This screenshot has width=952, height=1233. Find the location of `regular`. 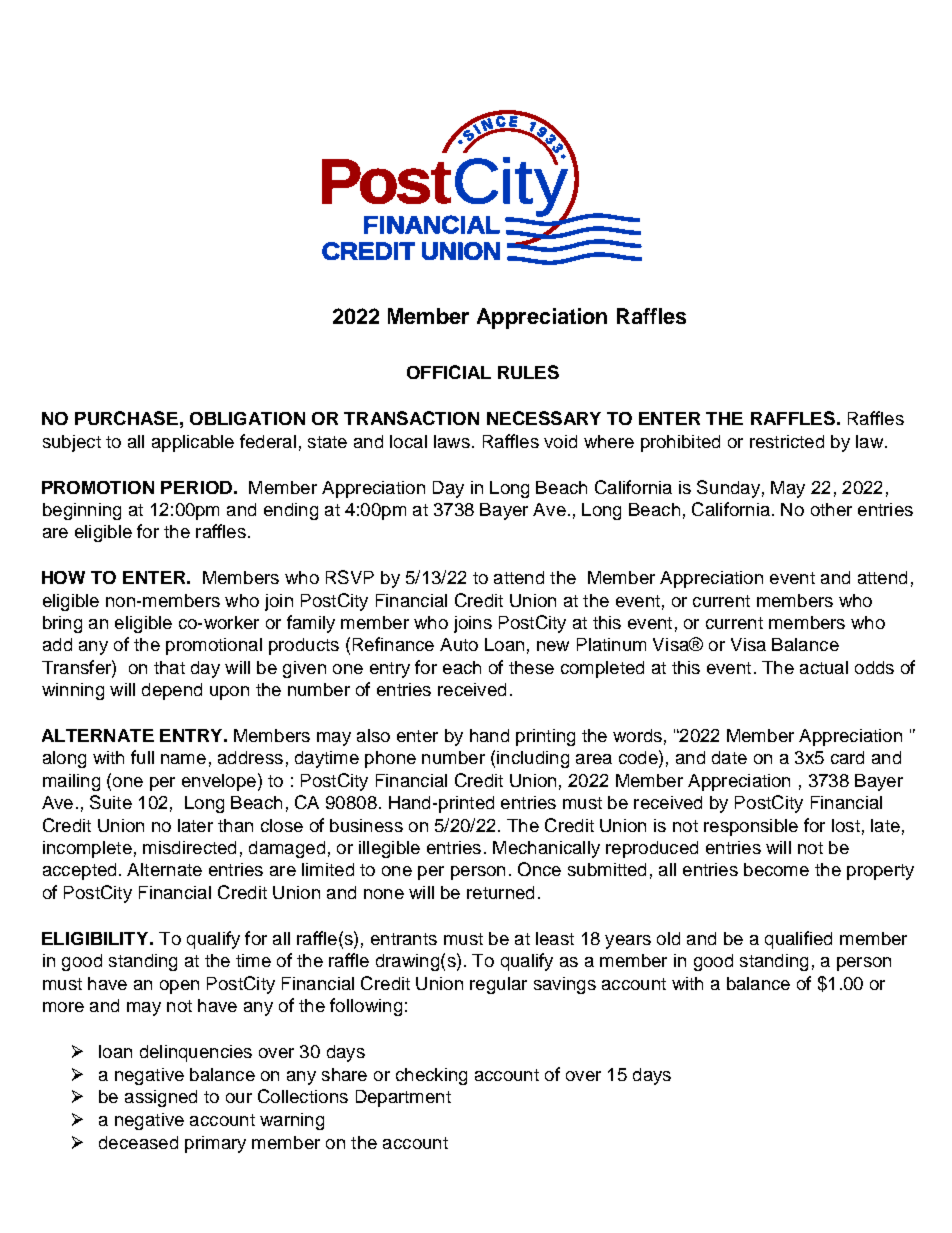

regular is located at coordinates (498, 985).
